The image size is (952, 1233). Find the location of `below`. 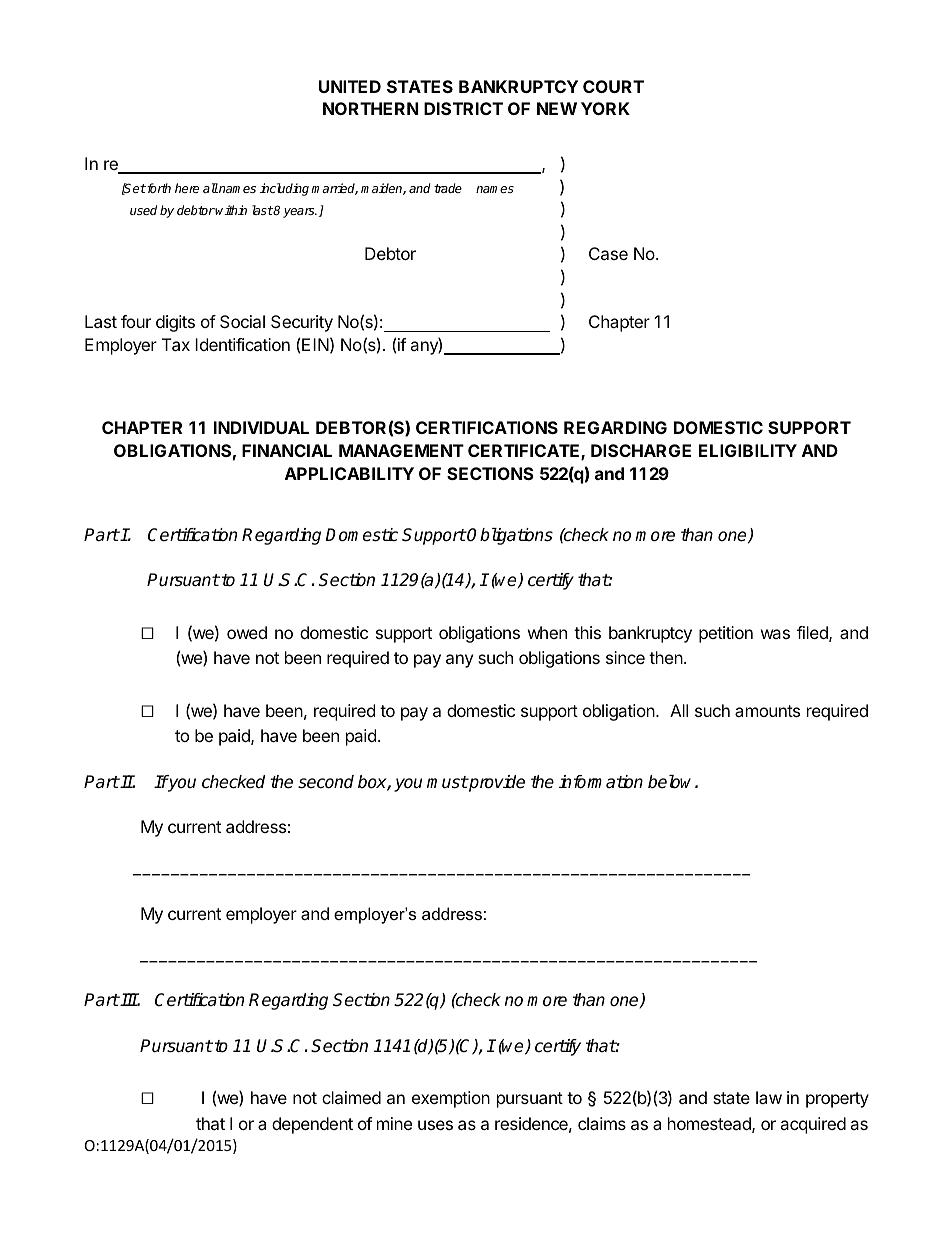

below is located at coordinates (672, 782).
